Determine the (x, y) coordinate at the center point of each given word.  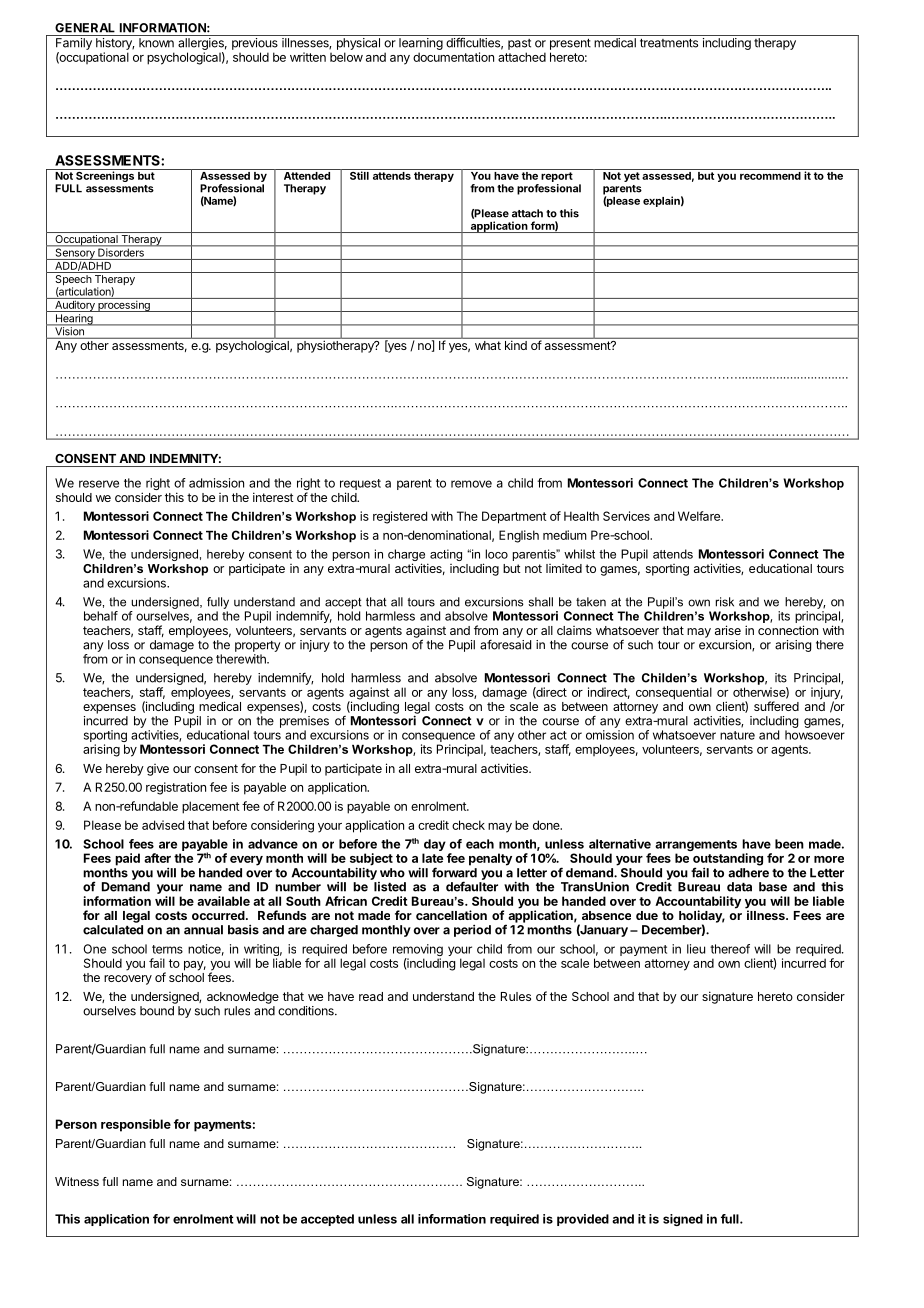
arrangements (696, 847)
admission (216, 483)
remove (471, 484)
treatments (669, 43)
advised (163, 825)
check (468, 825)
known (156, 43)
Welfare (700, 516)
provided (583, 1220)
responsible (136, 1125)
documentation (453, 57)
